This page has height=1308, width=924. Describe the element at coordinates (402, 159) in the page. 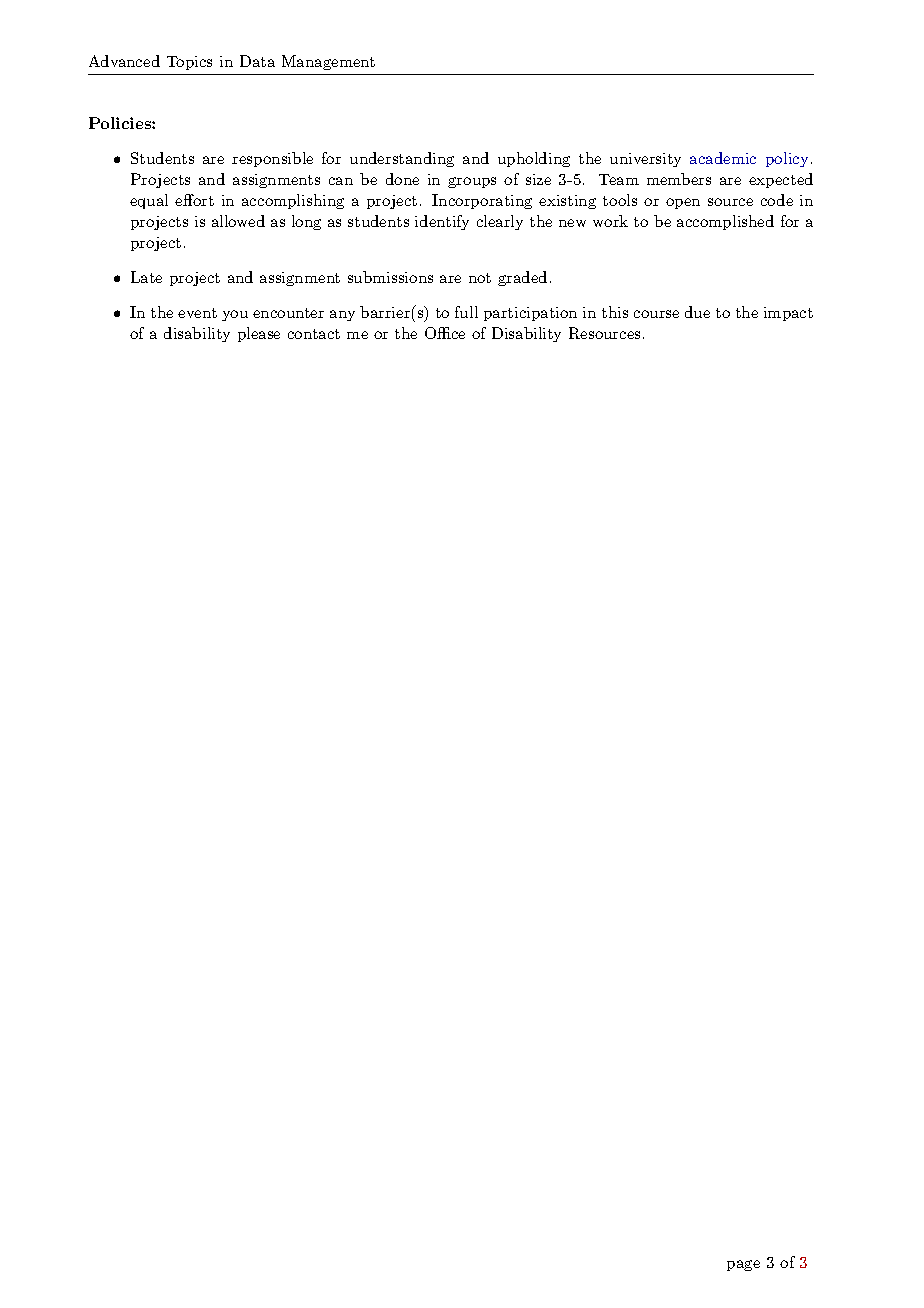

I see `understanding` at that location.
